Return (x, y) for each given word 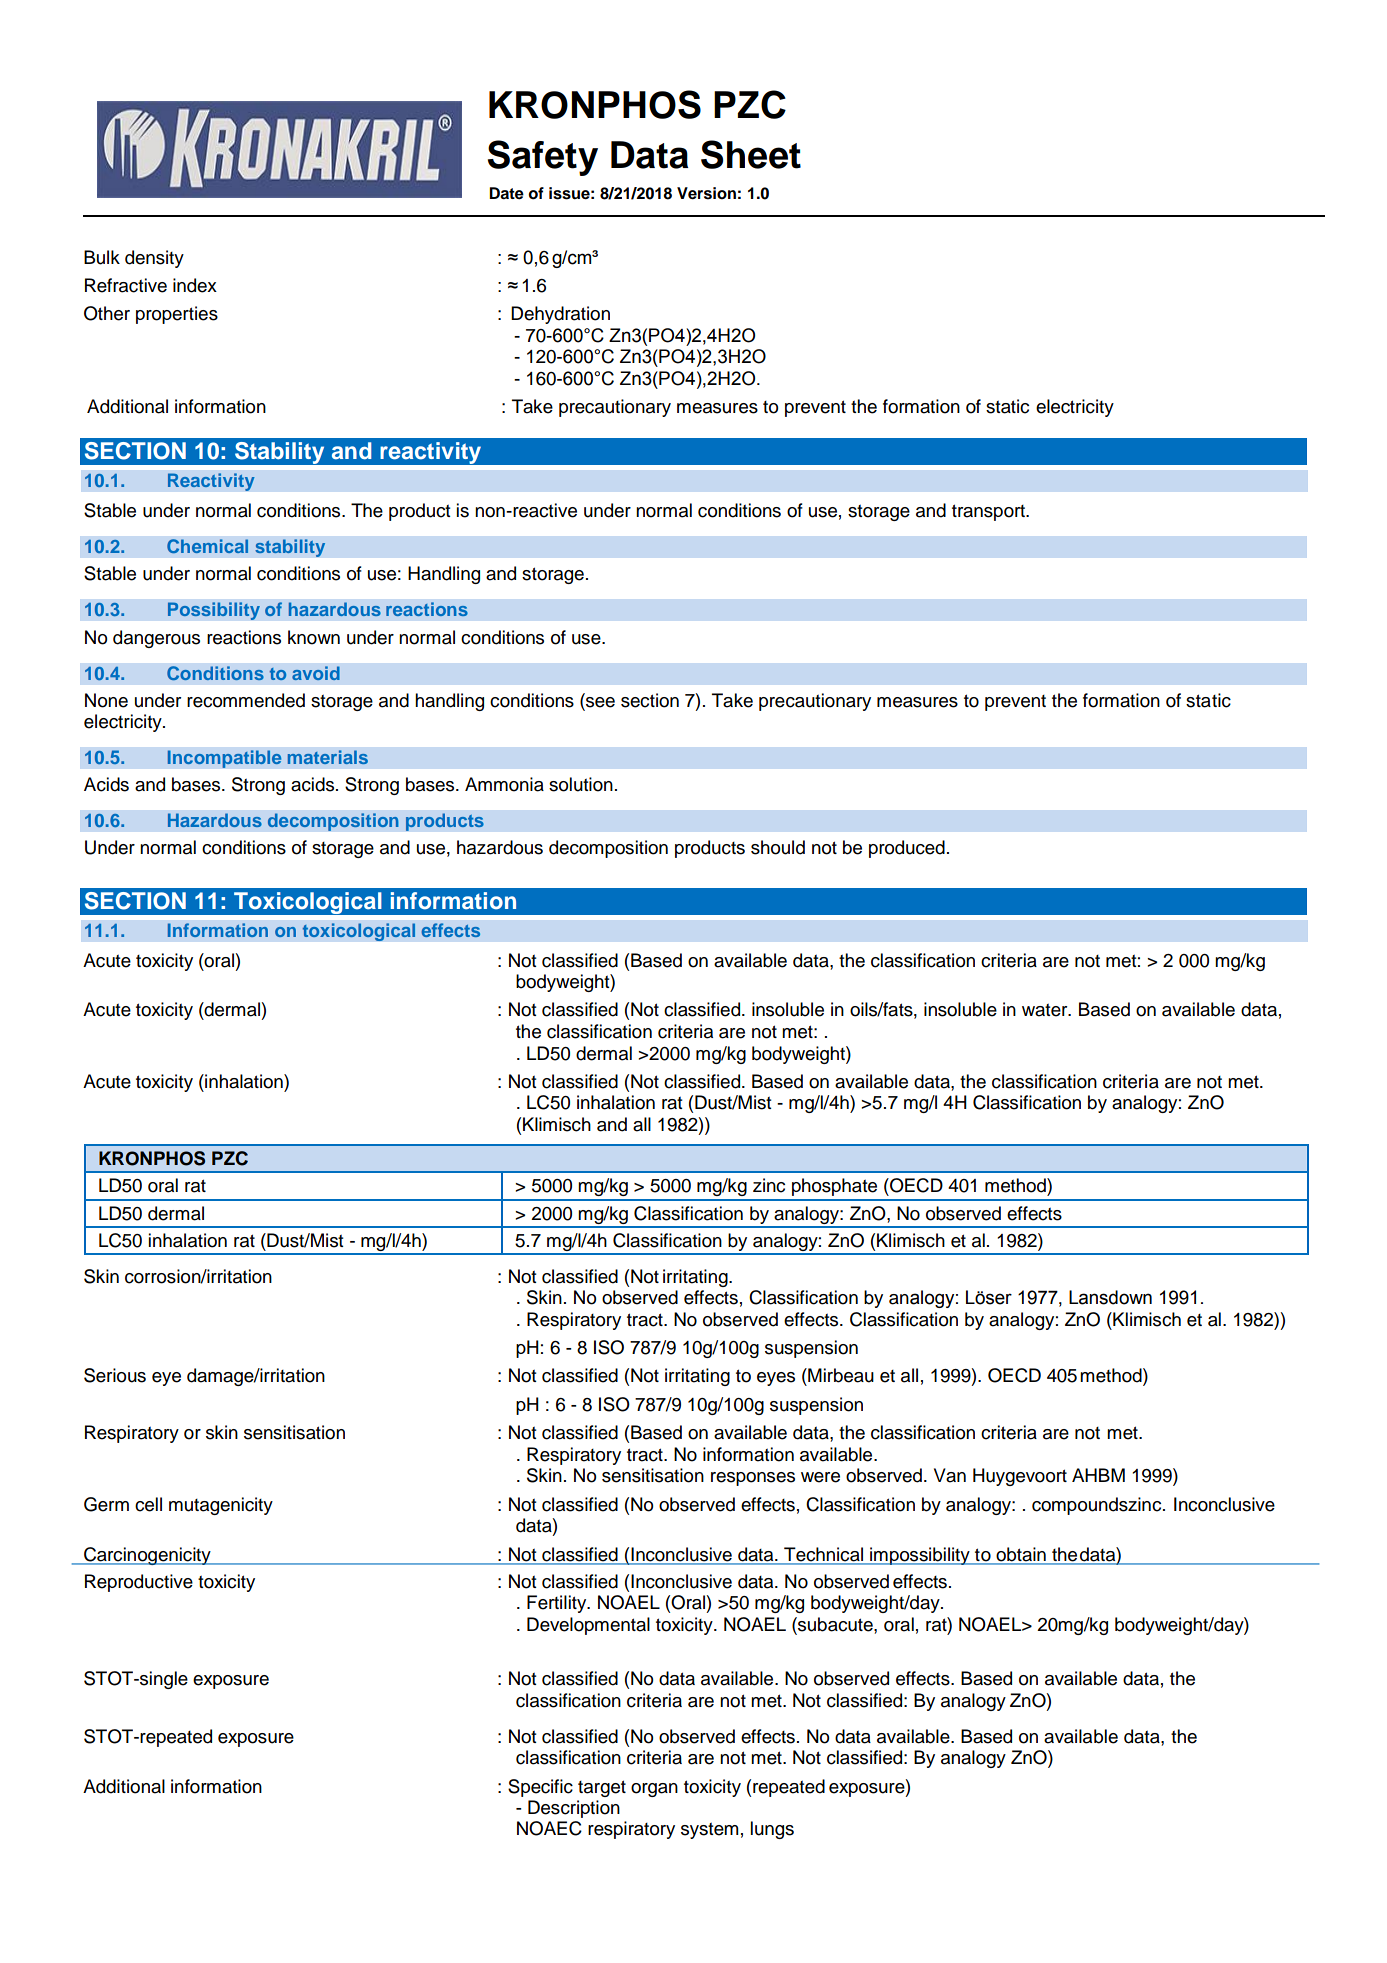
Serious (115, 1375)
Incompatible (224, 759)
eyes (776, 1379)
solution (581, 784)
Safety (543, 158)
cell (148, 1504)
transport (989, 512)
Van (950, 1475)
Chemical (207, 546)
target (602, 1788)
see (599, 701)
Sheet (751, 154)
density (154, 259)
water (1046, 1010)
